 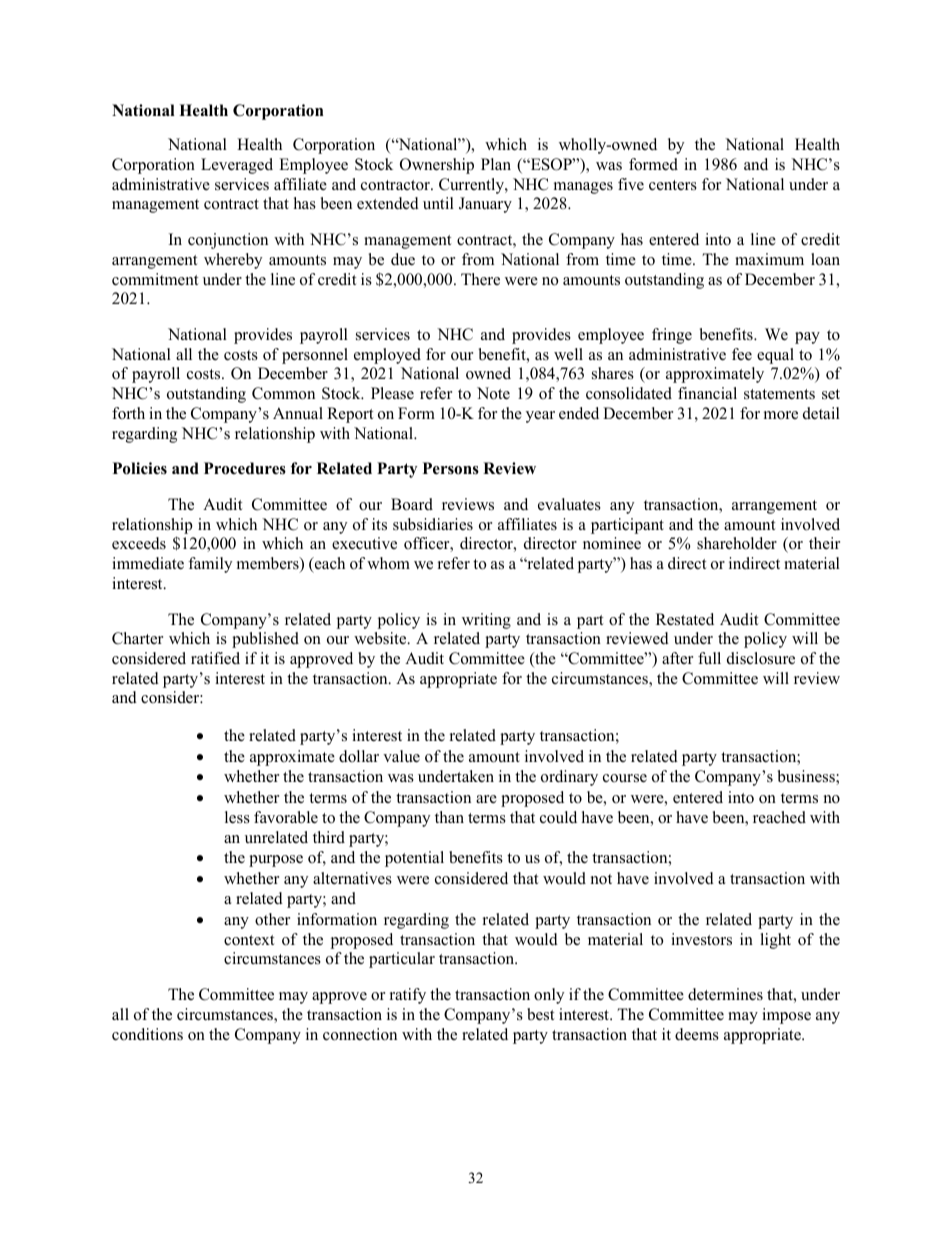 I want to click on Restated, so click(x=685, y=619).
